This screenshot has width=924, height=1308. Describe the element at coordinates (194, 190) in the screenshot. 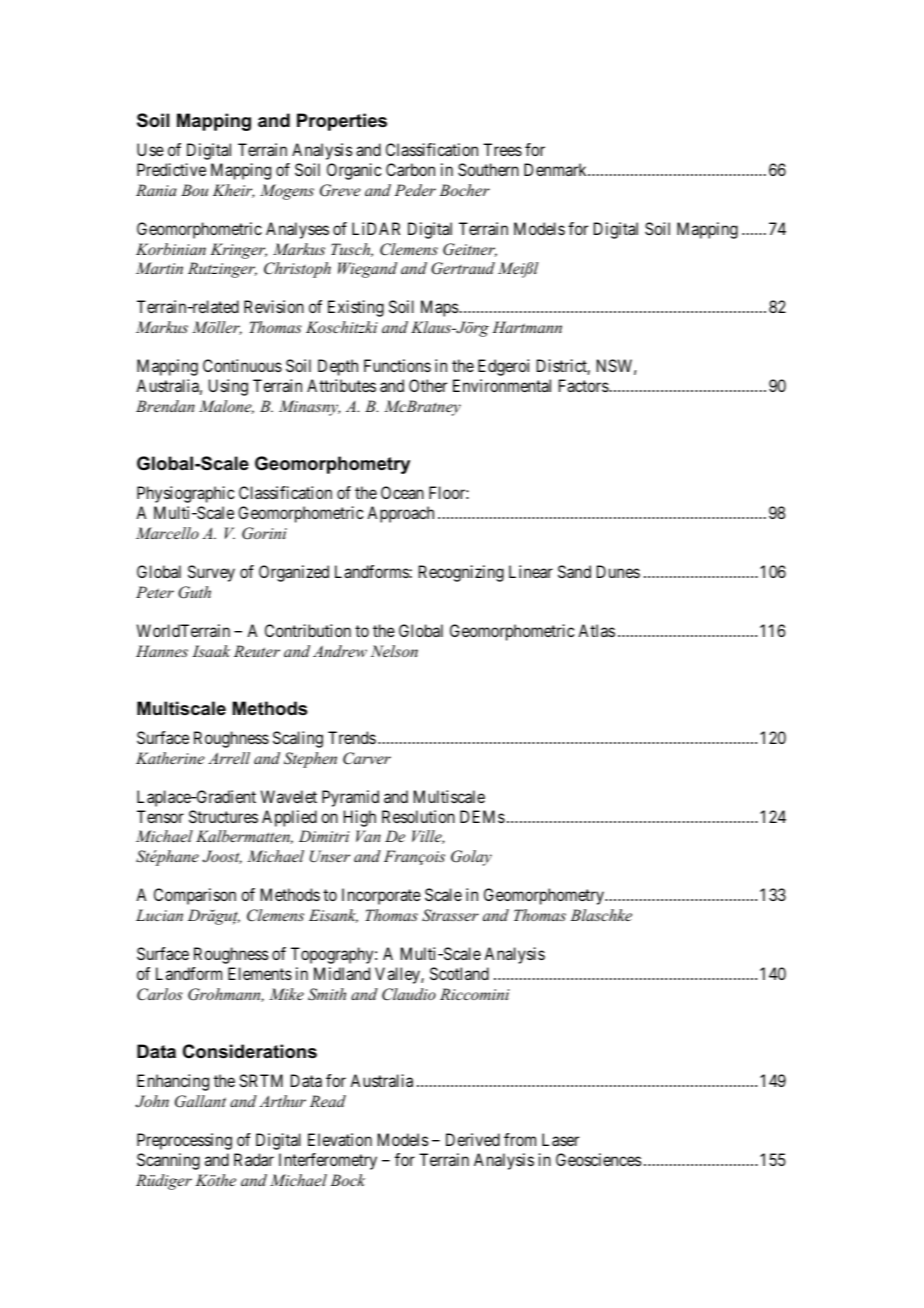

I see `Bou` at that location.
